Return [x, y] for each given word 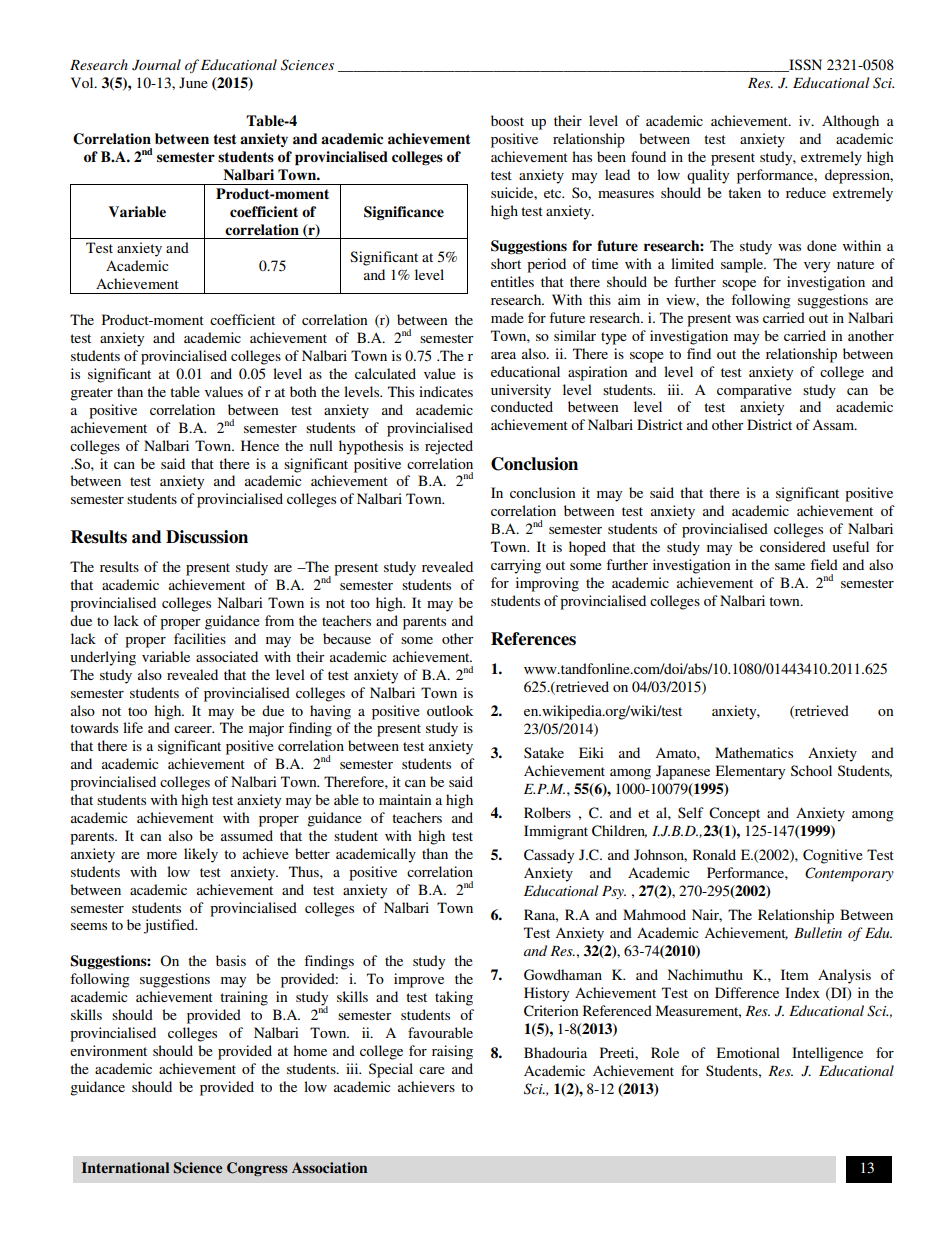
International [125, 1167]
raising [452, 1052]
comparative [754, 391]
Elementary [750, 772]
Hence [260, 445]
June [193, 82]
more [162, 855]
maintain [405, 799]
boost [507, 120]
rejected [449, 447]
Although [850, 122]
